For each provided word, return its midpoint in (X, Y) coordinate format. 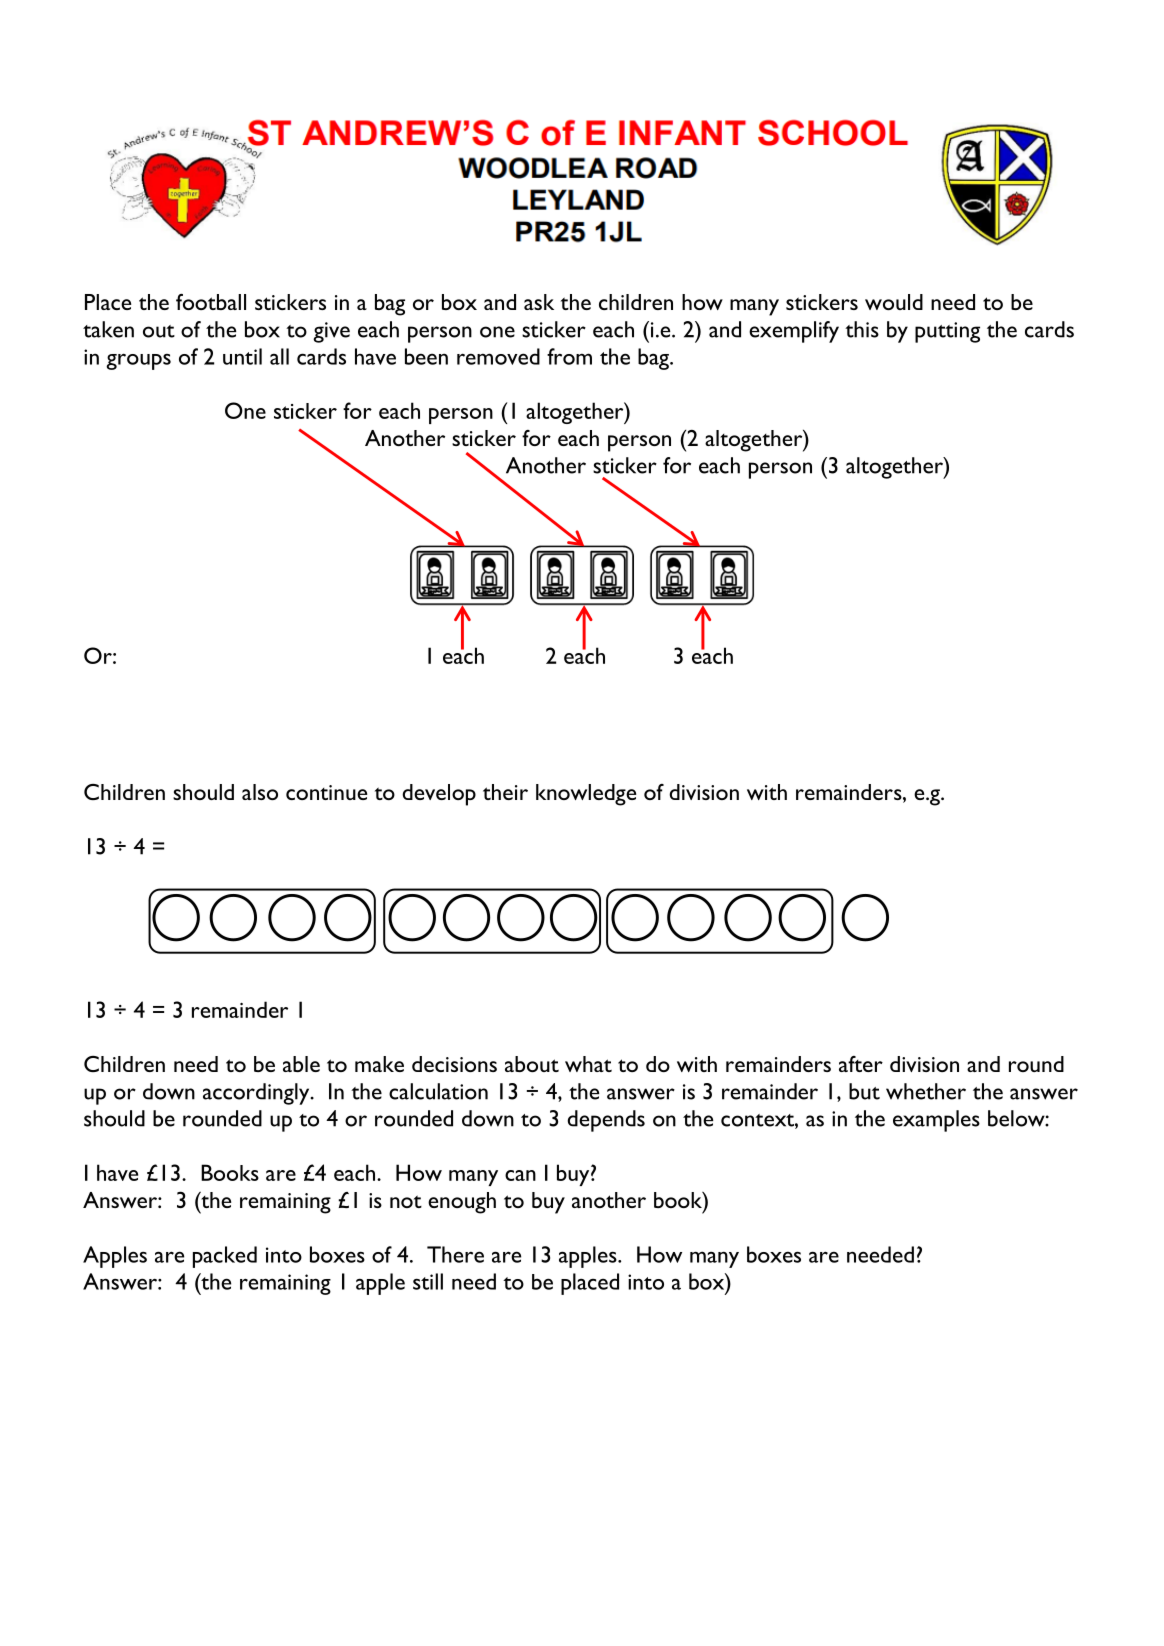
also (260, 792)
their (505, 792)
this (862, 329)
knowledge (586, 795)
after (861, 1064)
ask (539, 302)
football (211, 302)
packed (225, 1257)
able (301, 1064)
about (532, 1064)
